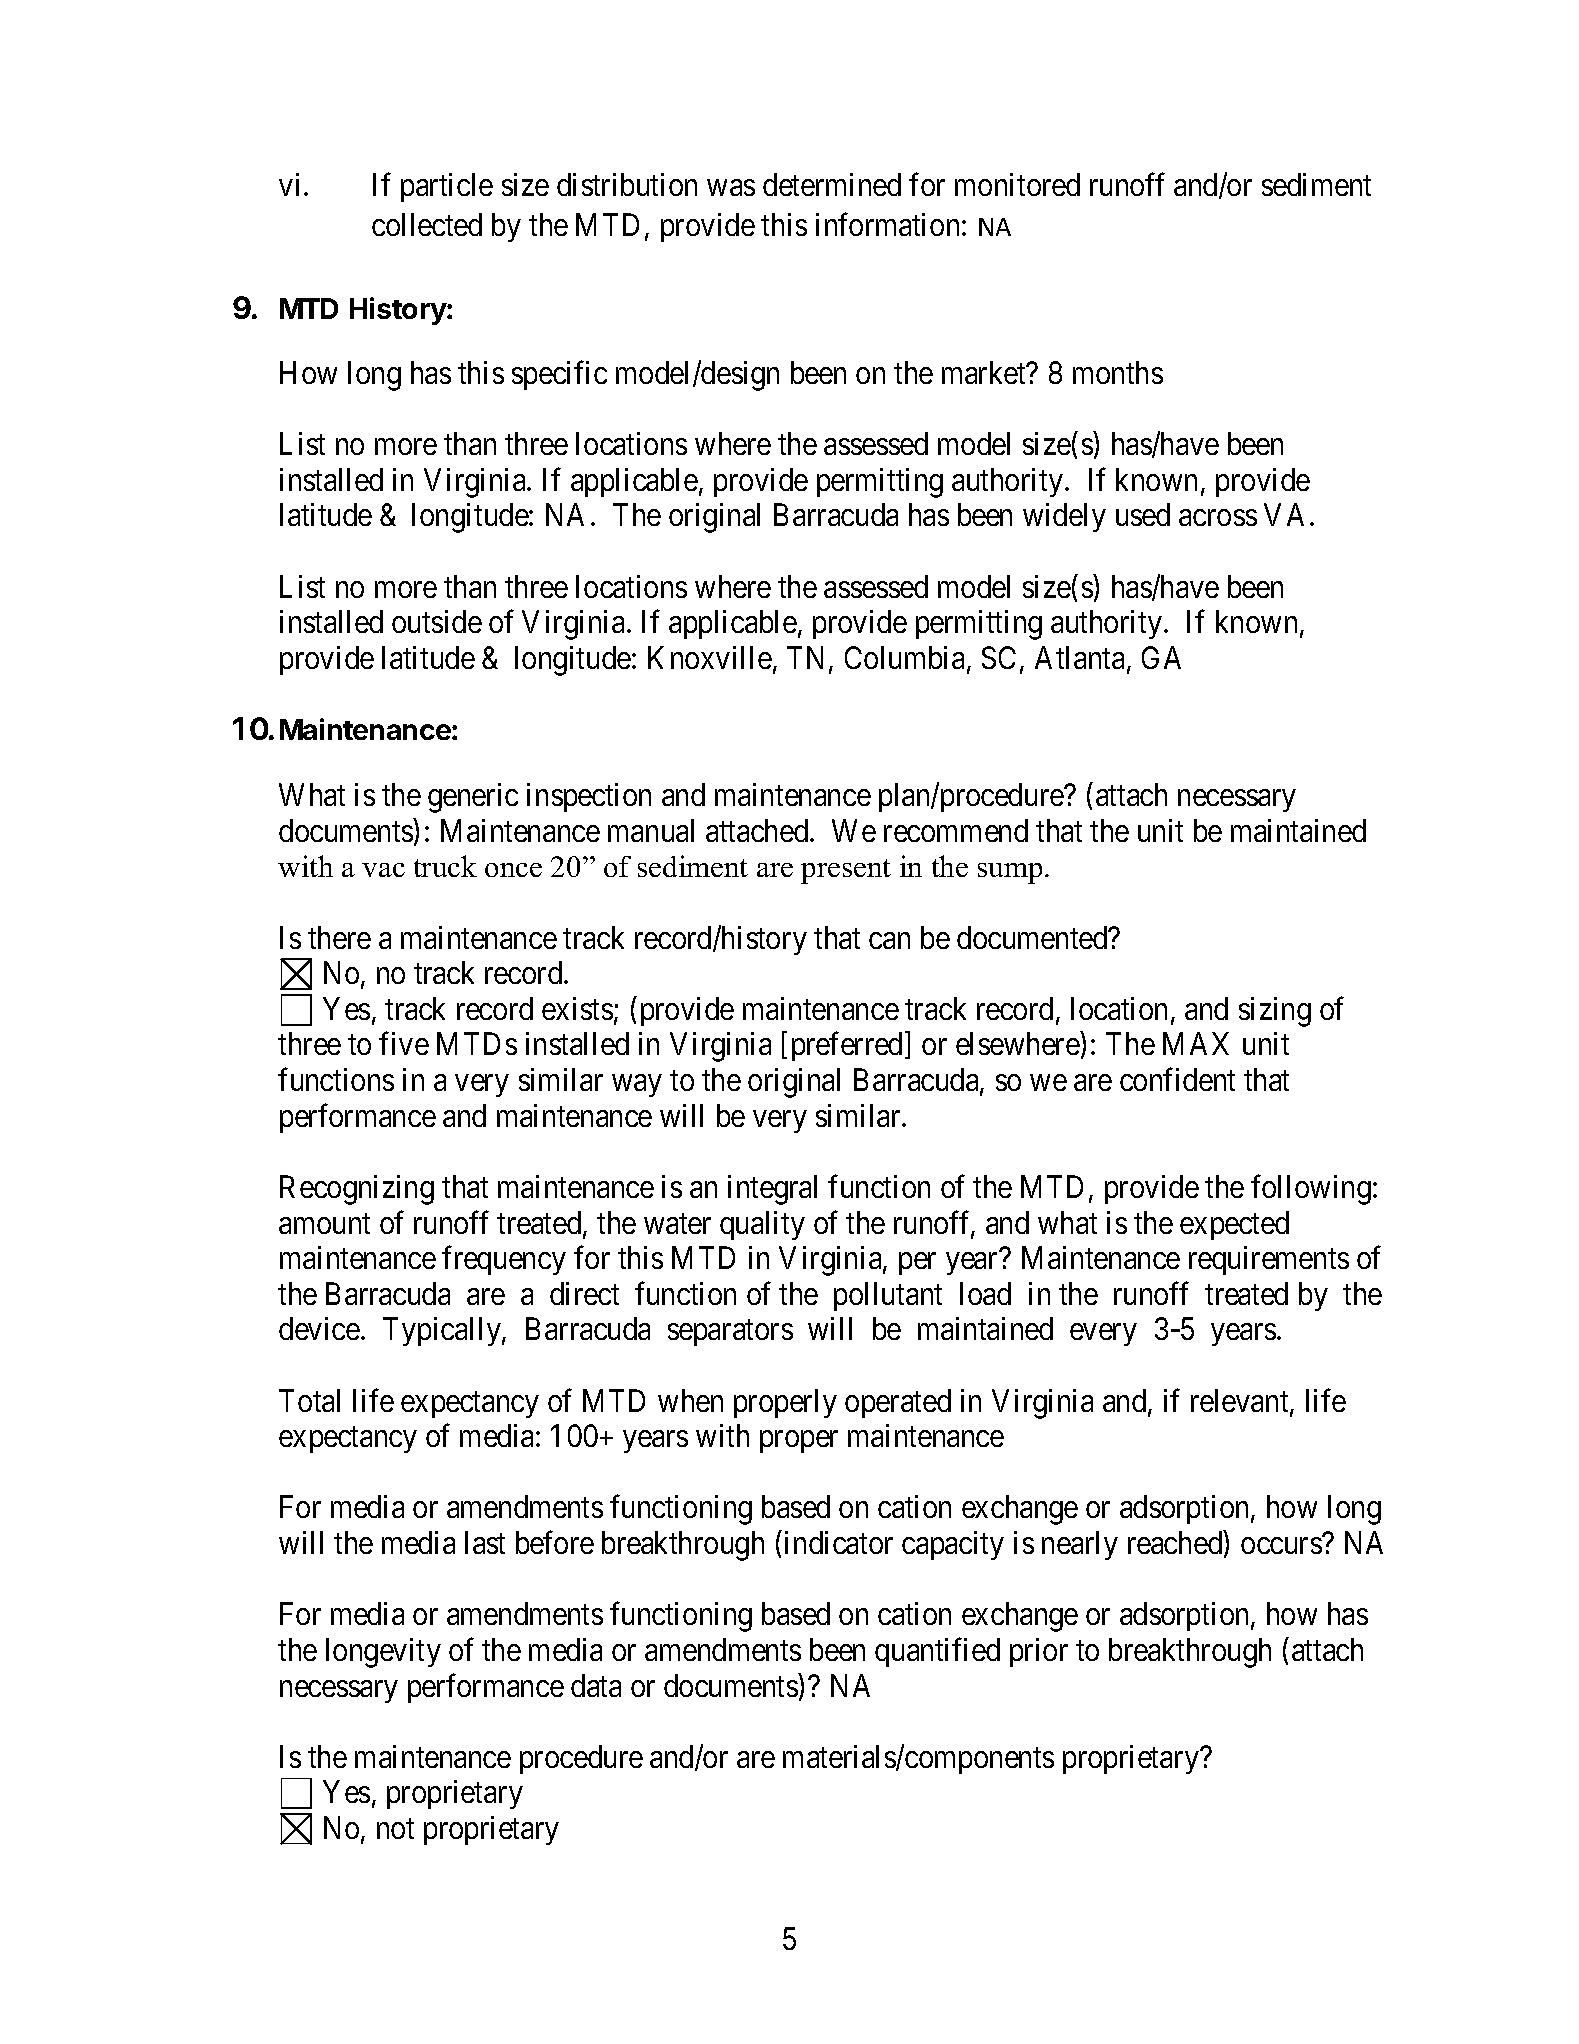 The image size is (1579, 2044). I want to click on Columbia, so click(906, 659).
